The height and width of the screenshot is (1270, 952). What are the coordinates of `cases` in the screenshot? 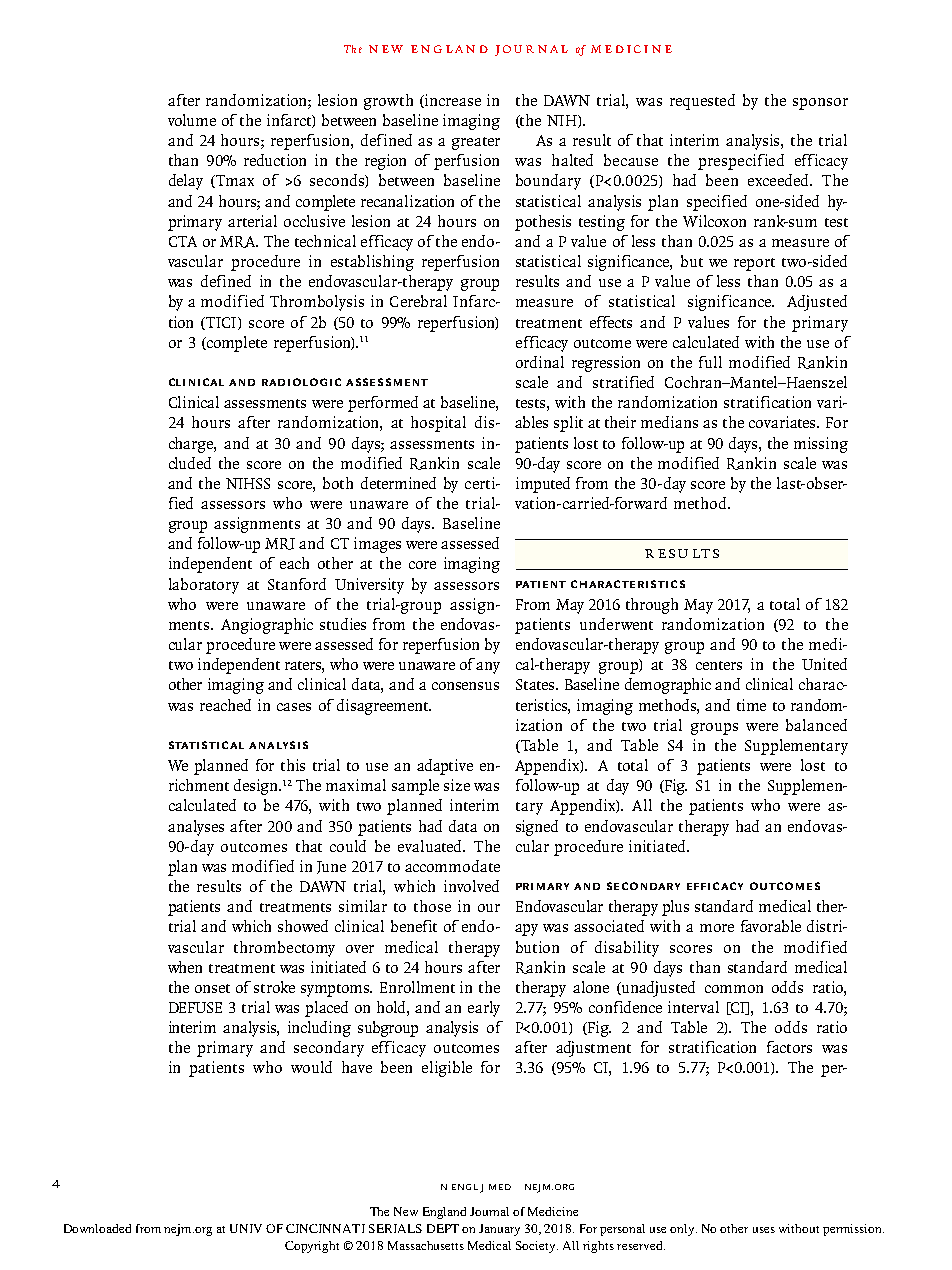 It's located at (294, 707).
